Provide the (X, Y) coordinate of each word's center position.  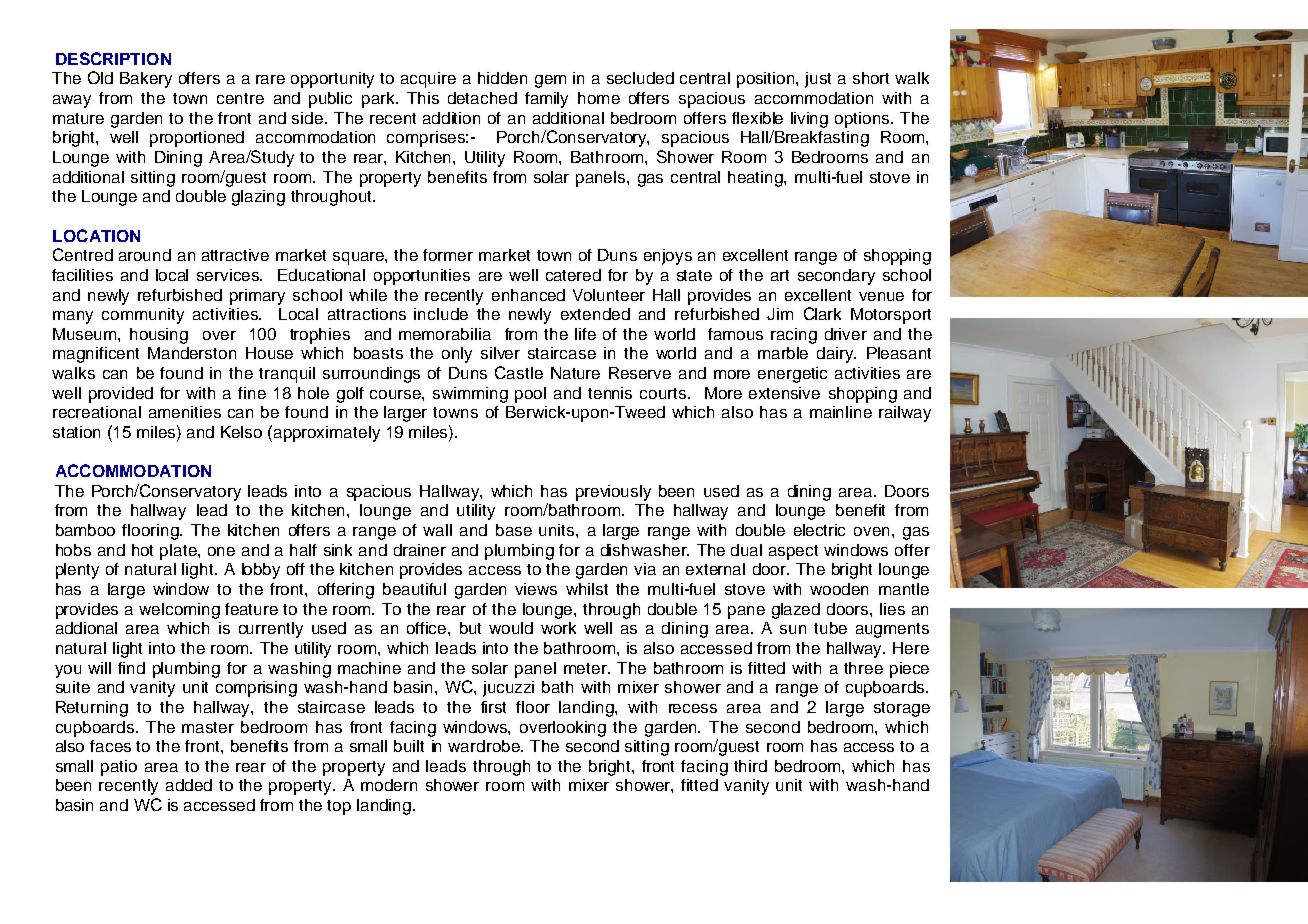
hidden (502, 78)
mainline (841, 412)
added (189, 785)
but (470, 628)
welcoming (179, 611)
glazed (796, 611)
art (780, 275)
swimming (470, 395)
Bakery (146, 80)
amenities (185, 412)
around (145, 255)
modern (389, 785)
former (448, 255)
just (818, 80)
